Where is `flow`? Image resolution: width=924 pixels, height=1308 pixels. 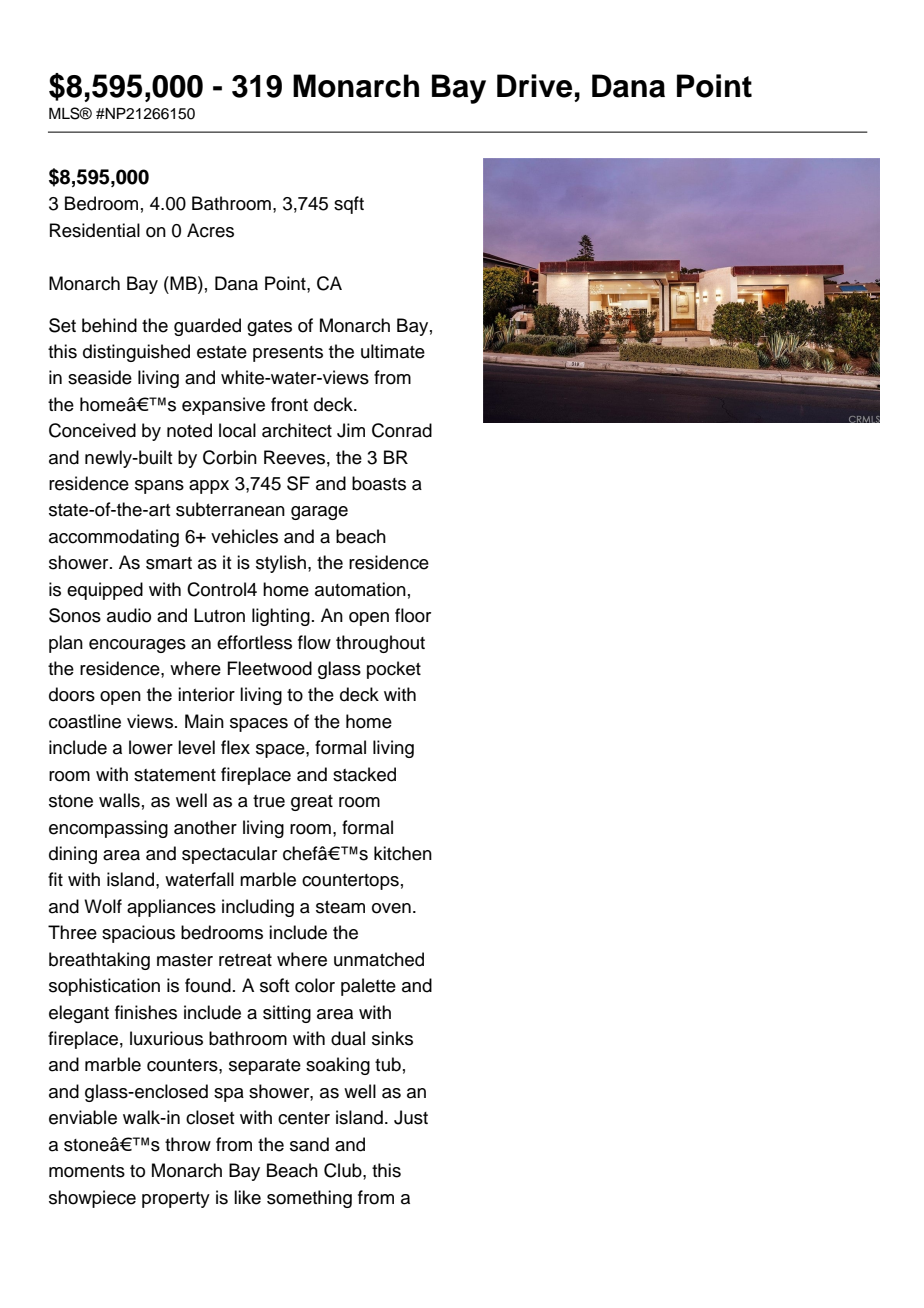
flow is located at coordinates (314, 642).
